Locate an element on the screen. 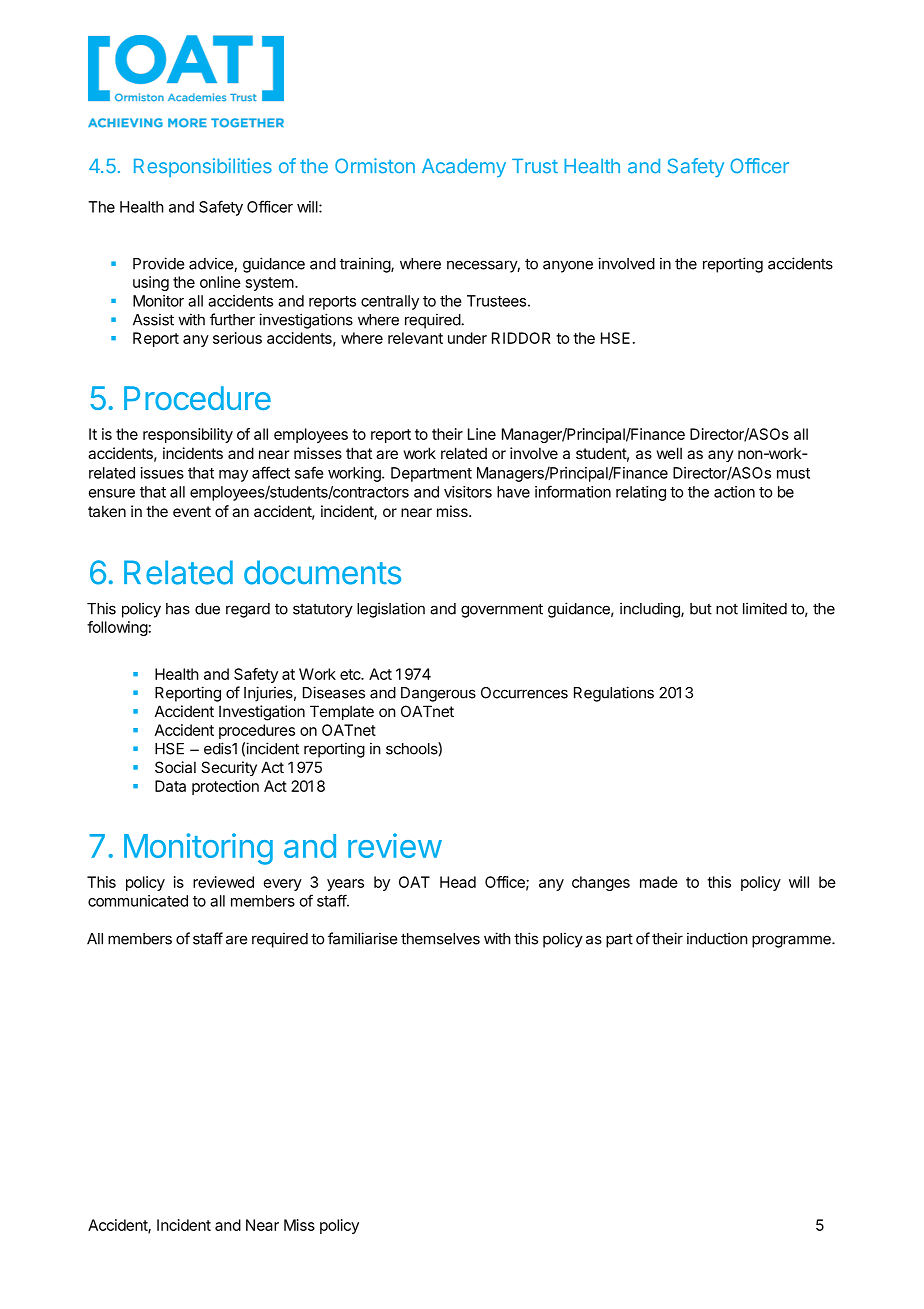  Responsibilities is located at coordinates (203, 167).
